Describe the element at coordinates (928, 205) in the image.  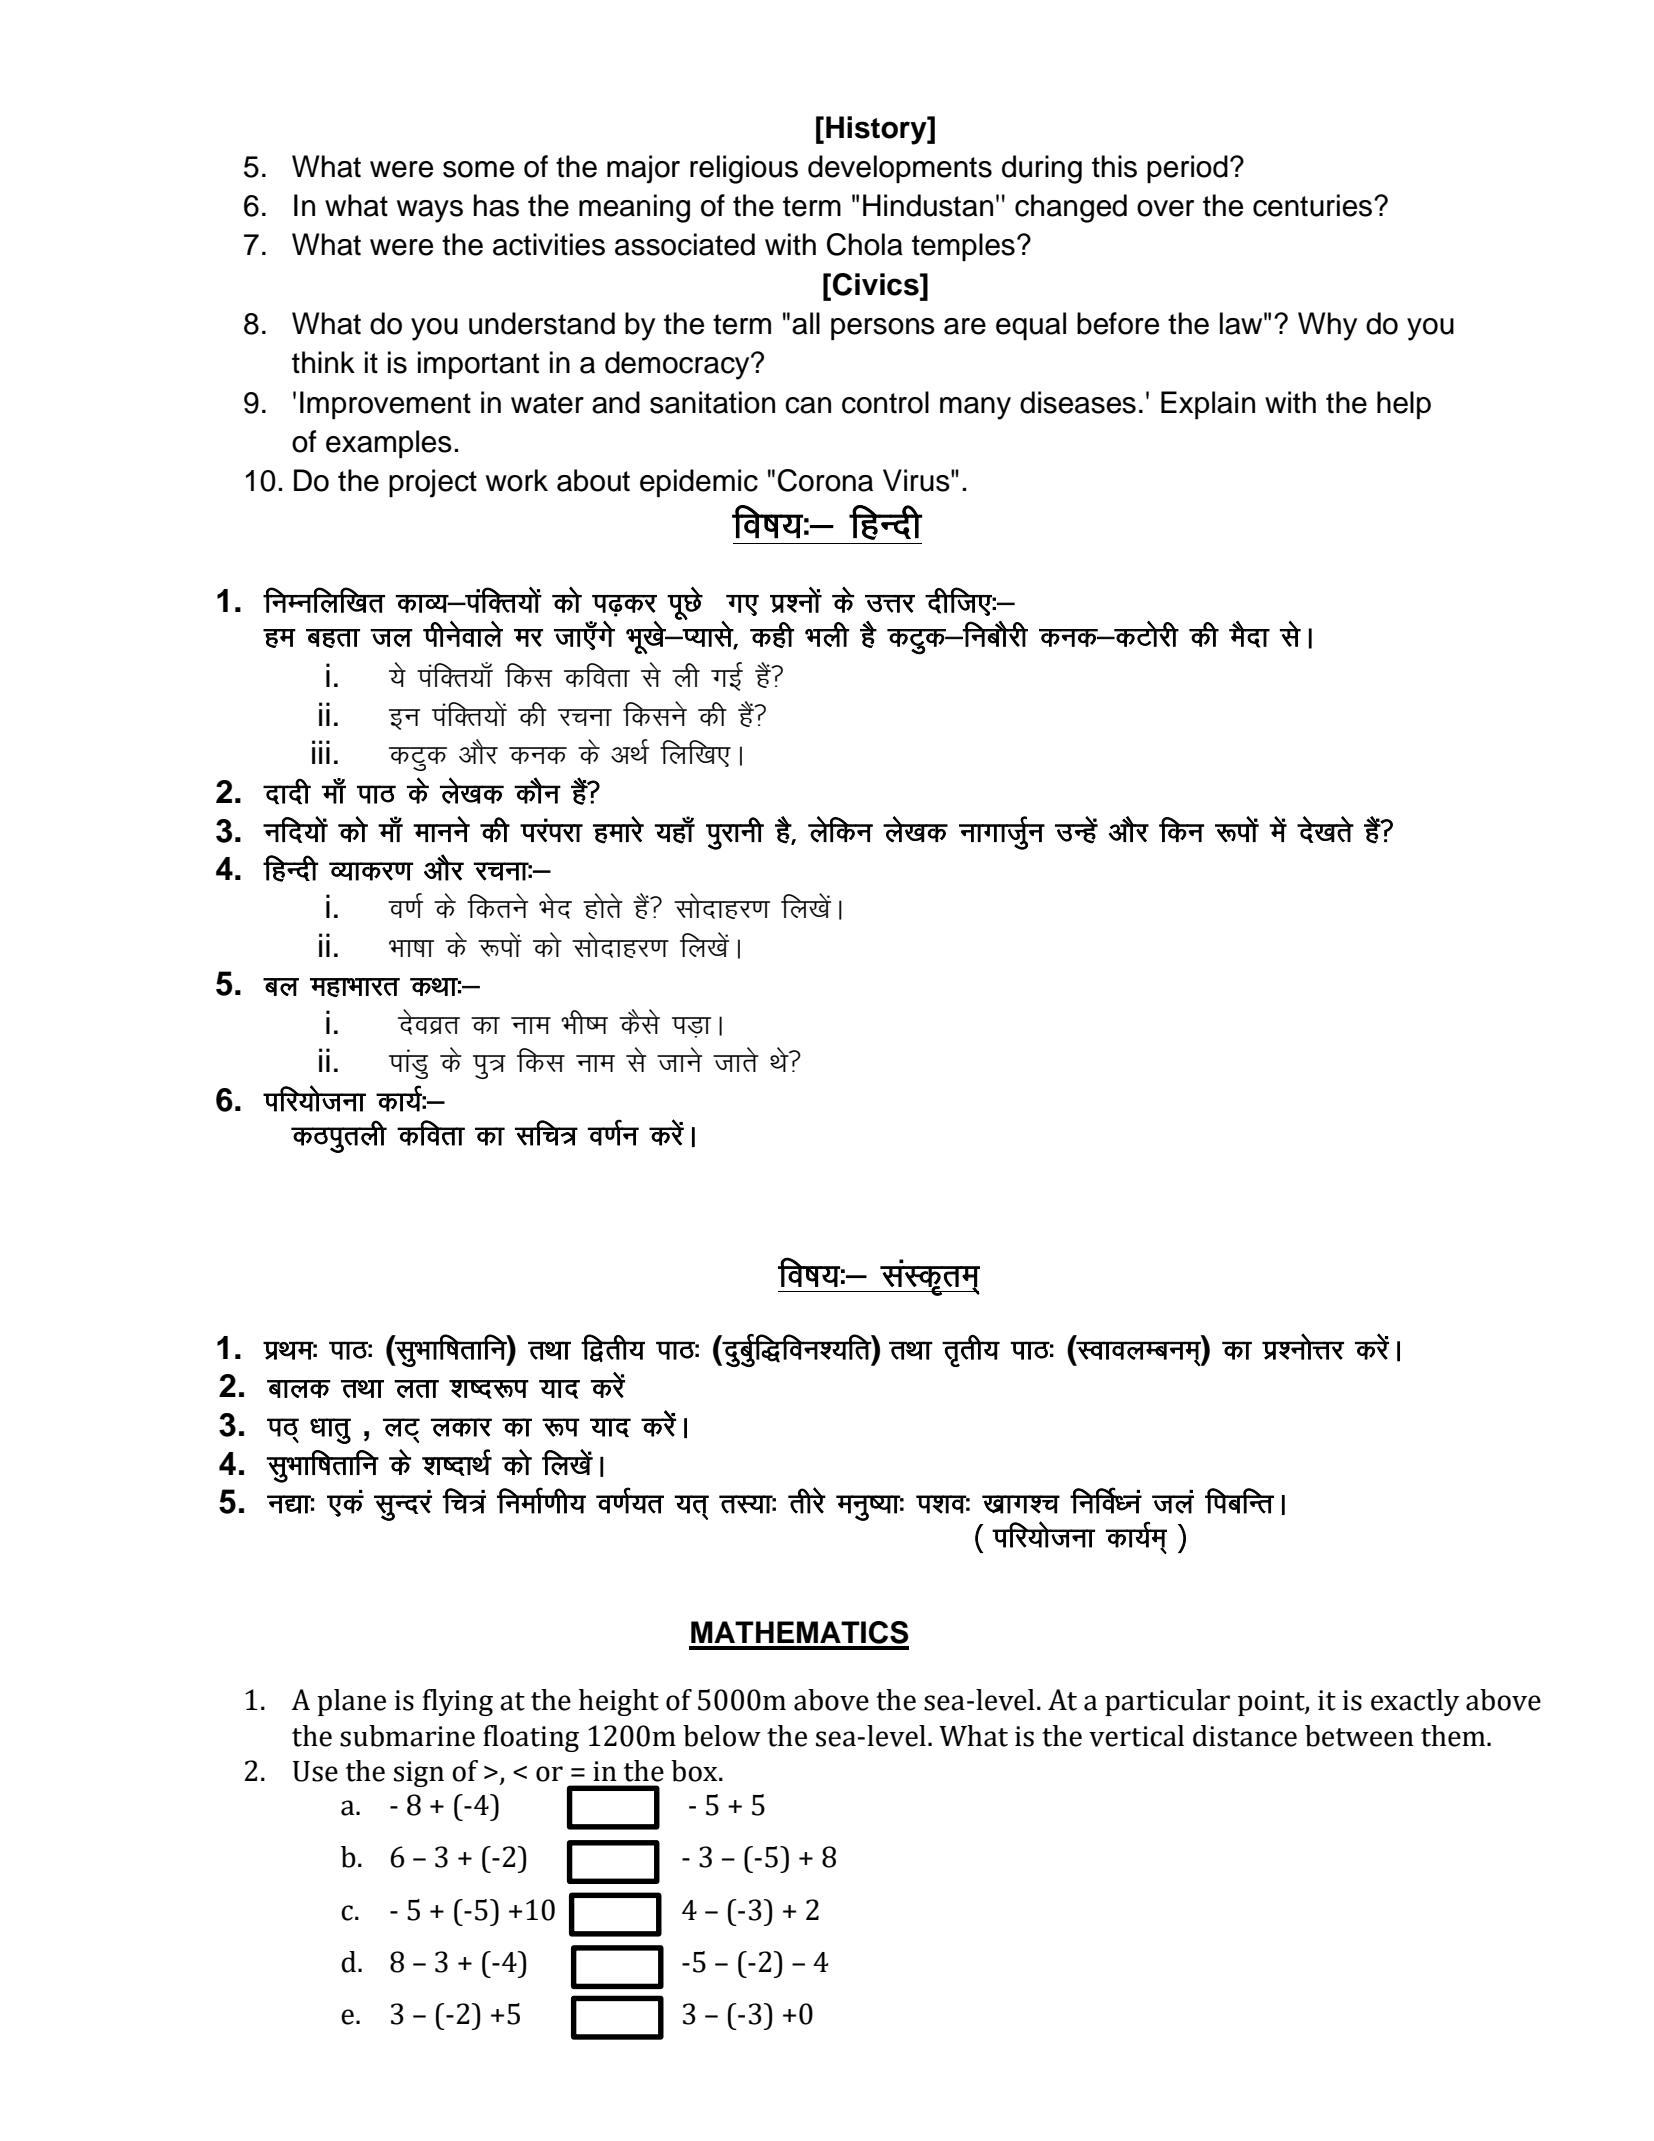
I see `Hindustan` at that location.
